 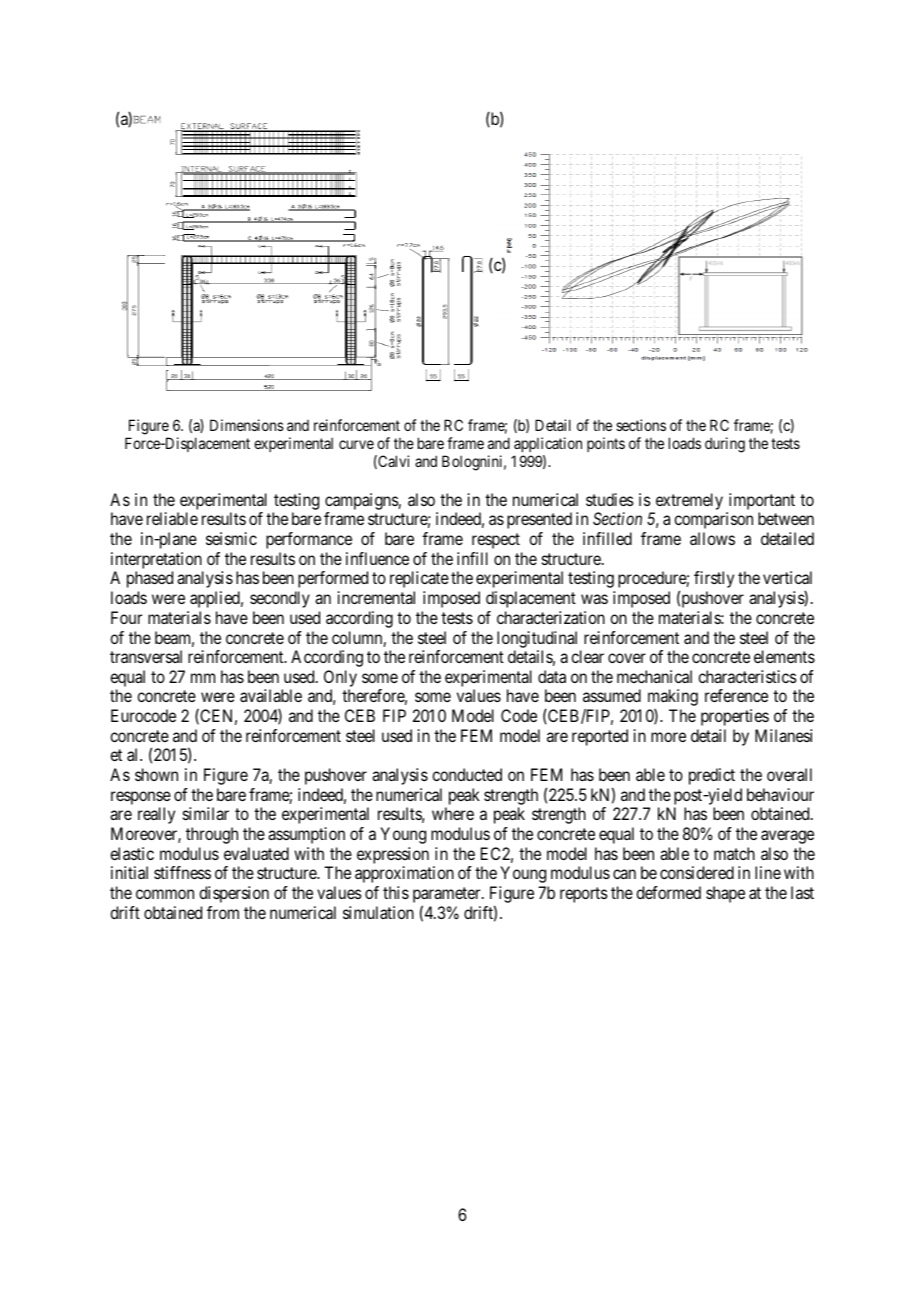 What do you see at coordinates (725, 445) in the image?
I see `during` at bounding box center [725, 445].
